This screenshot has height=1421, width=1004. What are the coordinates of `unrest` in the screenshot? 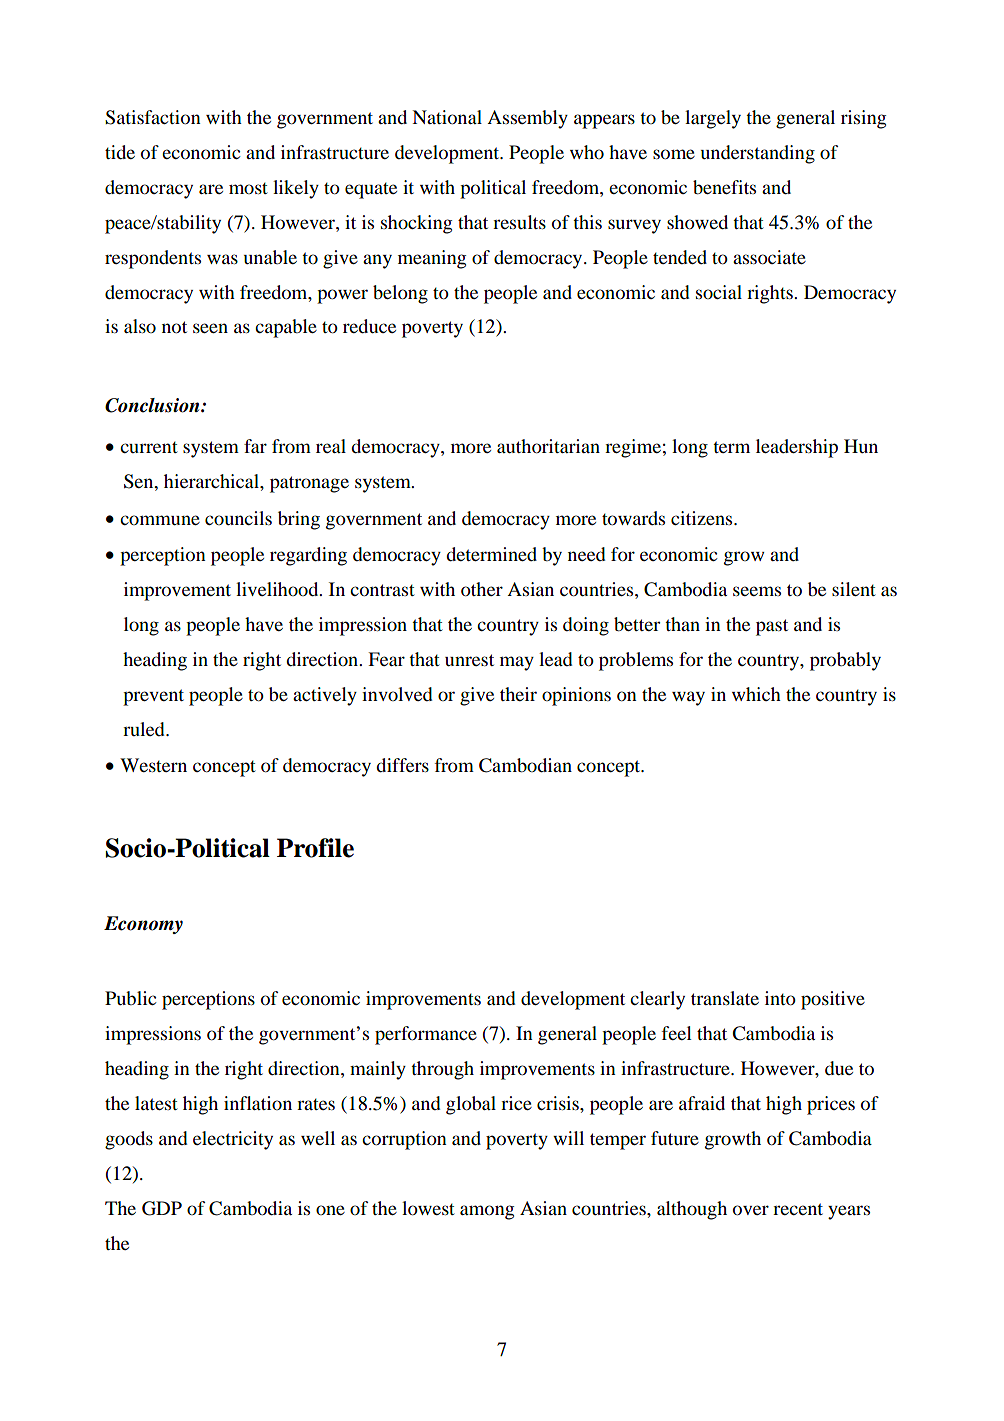 It's located at (469, 660).
